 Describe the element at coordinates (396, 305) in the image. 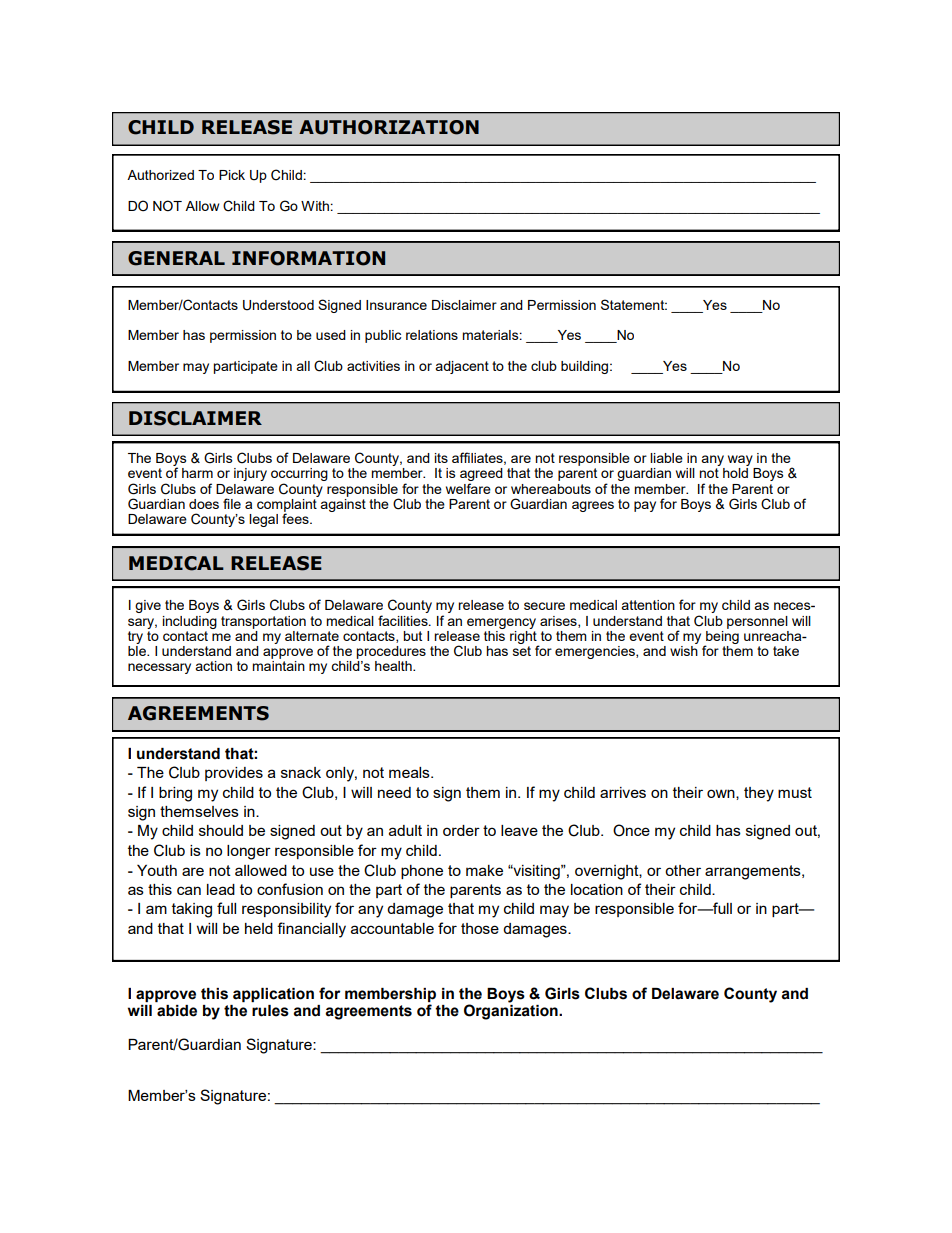

I see `Insurance` at that location.
